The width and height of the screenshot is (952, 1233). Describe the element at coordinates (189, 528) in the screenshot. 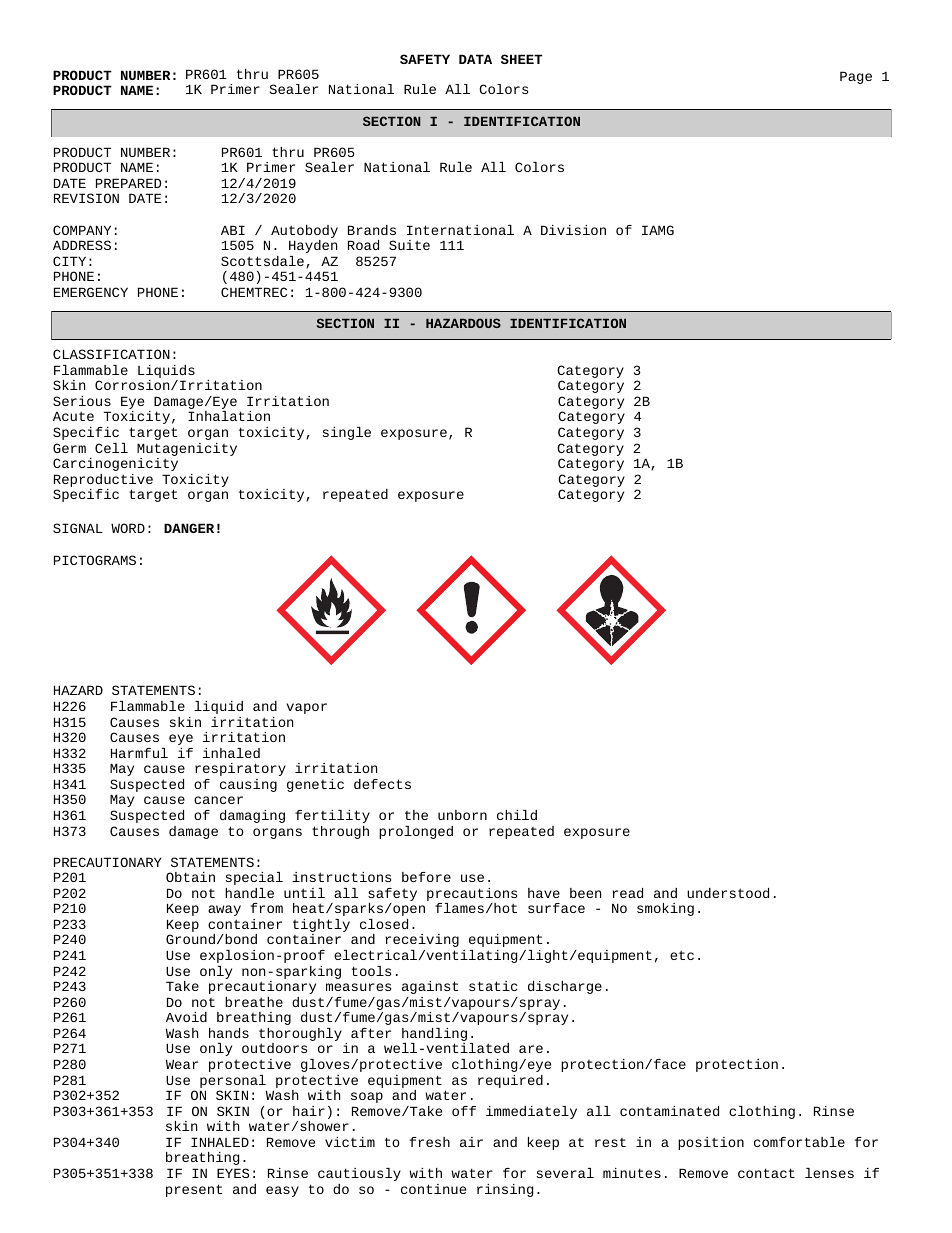

I see `DANGER` at that location.
